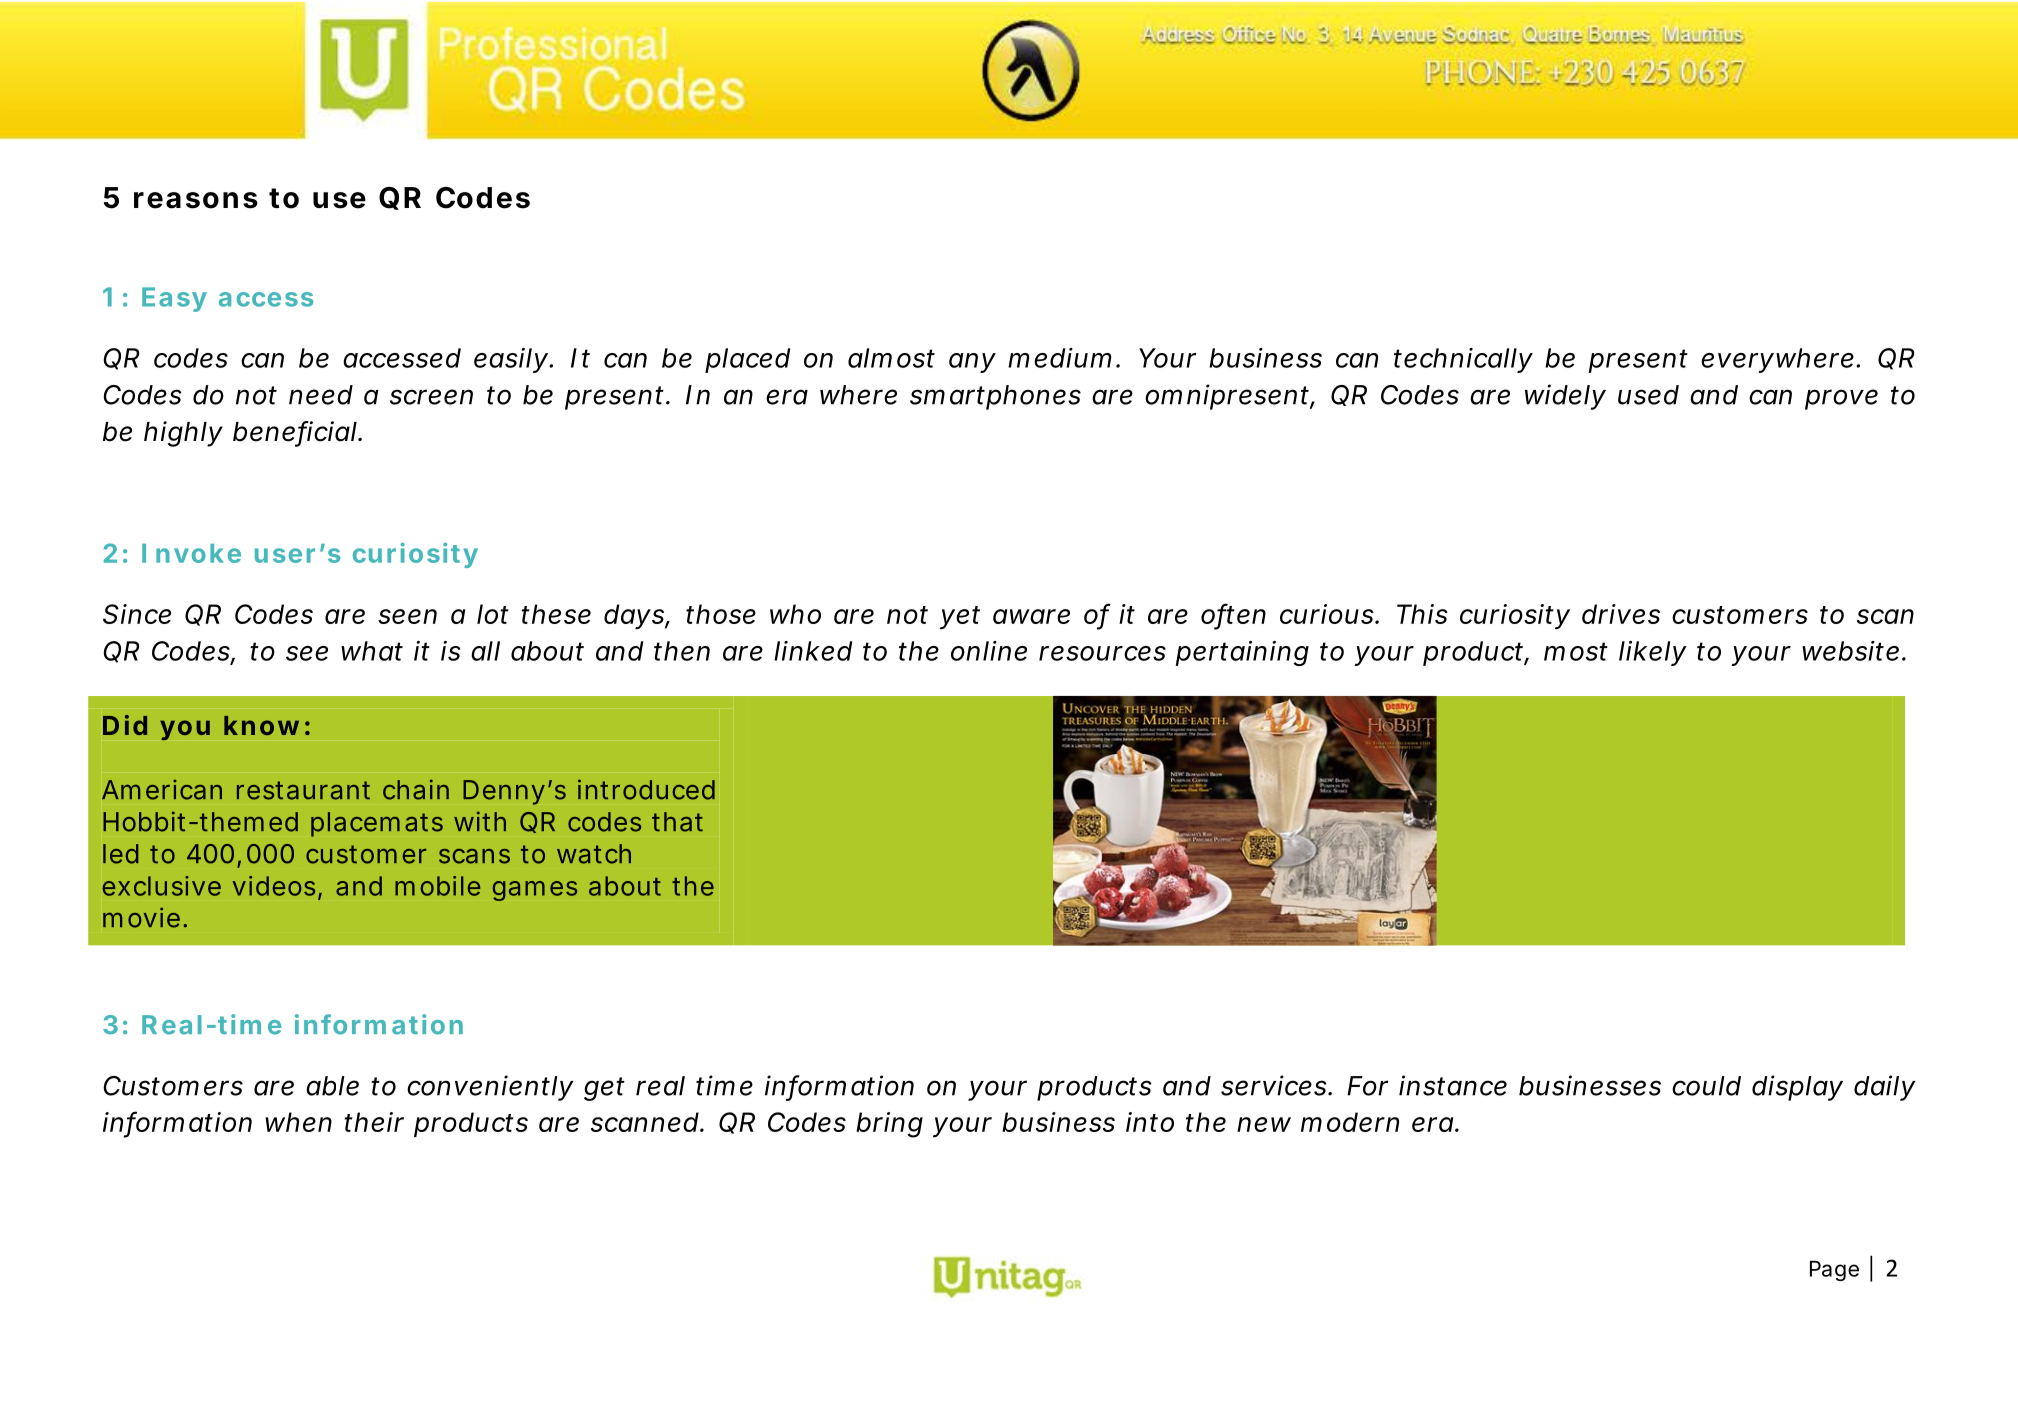 This screenshot has height=1427, width=2018. Describe the element at coordinates (1652, 653) in the screenshot. I see `likely` at that location.
